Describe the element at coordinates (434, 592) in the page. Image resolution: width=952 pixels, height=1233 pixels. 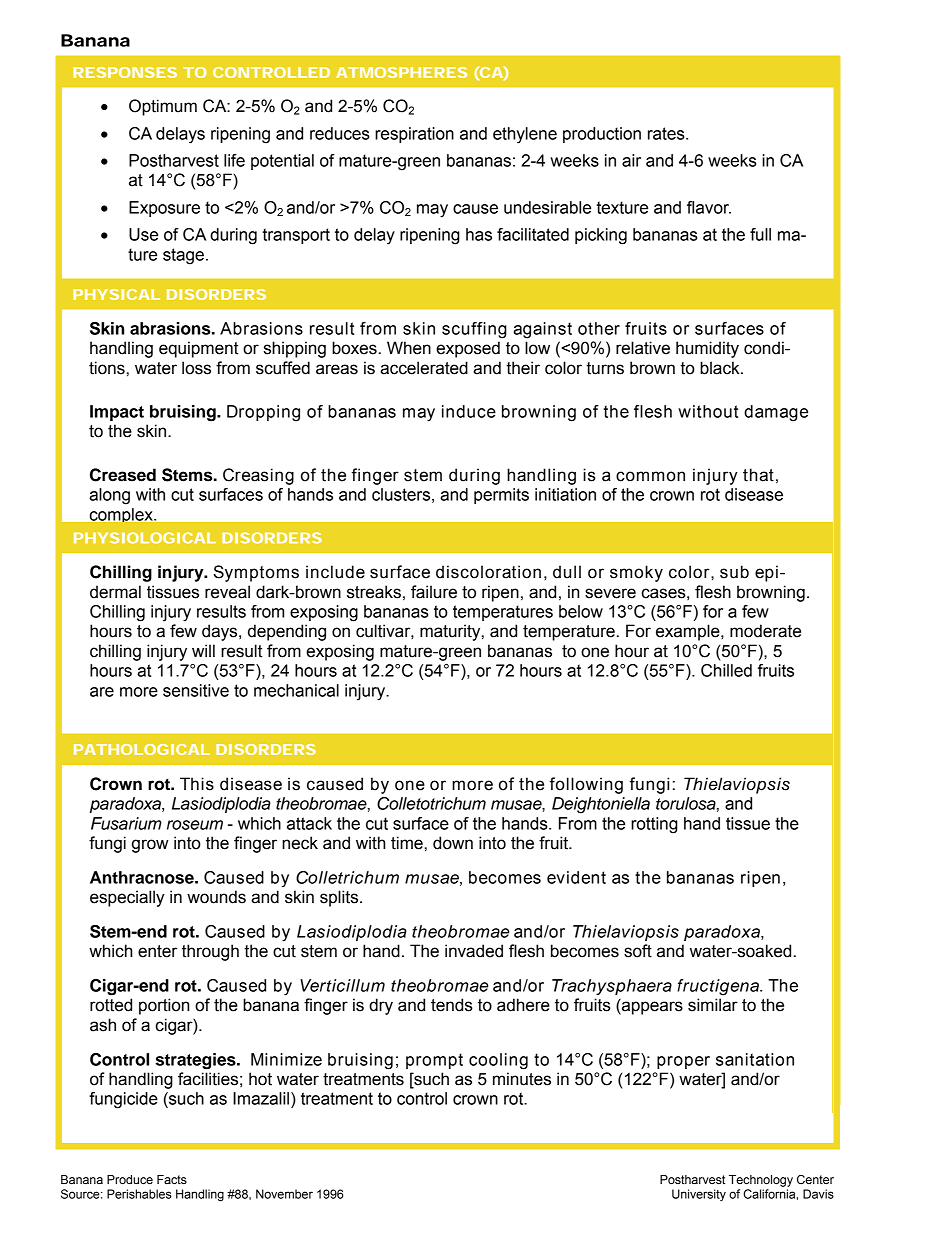
I see `failure` at that location.
